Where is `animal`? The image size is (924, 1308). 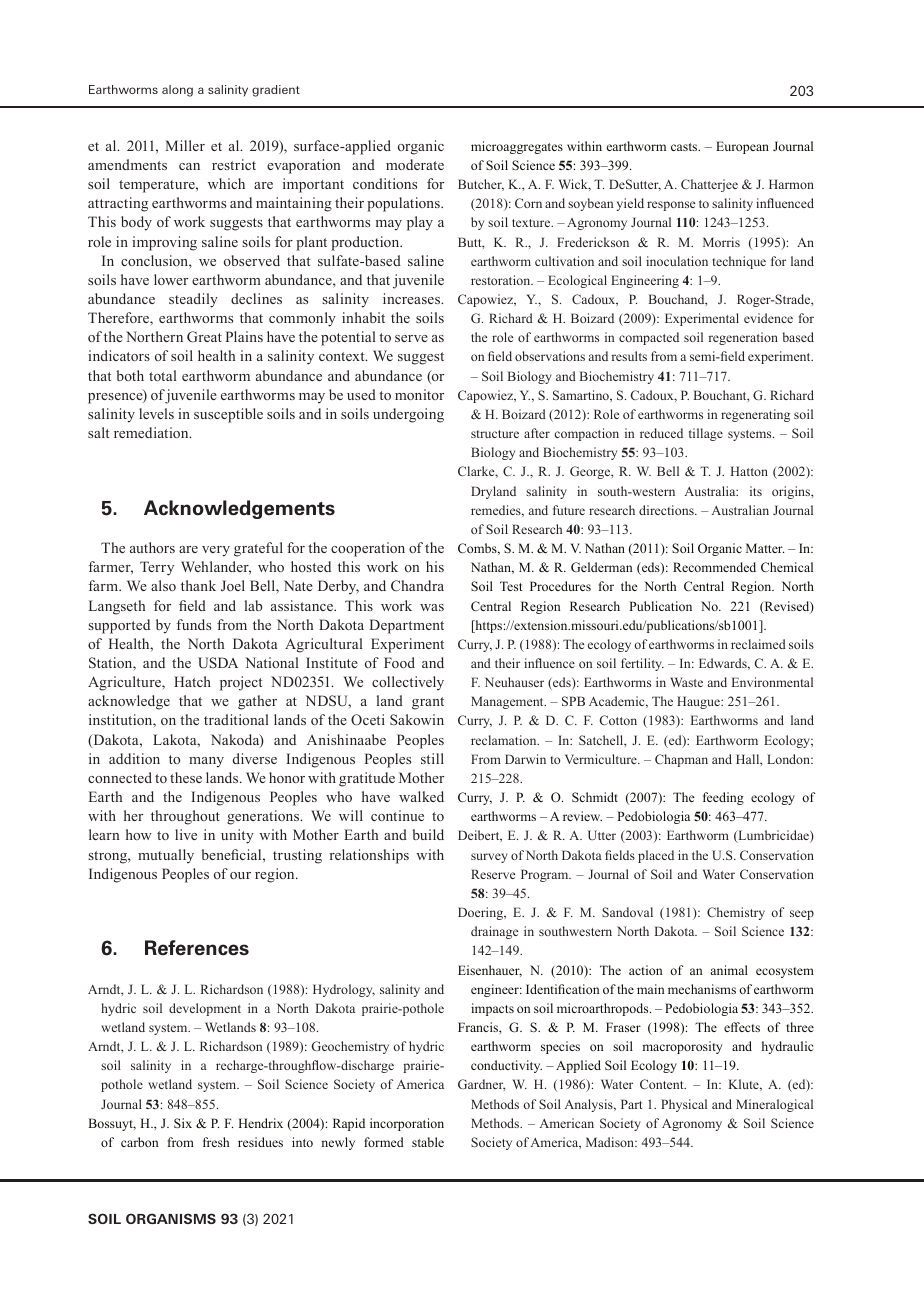 animal is located at coordinates (729, 970).
